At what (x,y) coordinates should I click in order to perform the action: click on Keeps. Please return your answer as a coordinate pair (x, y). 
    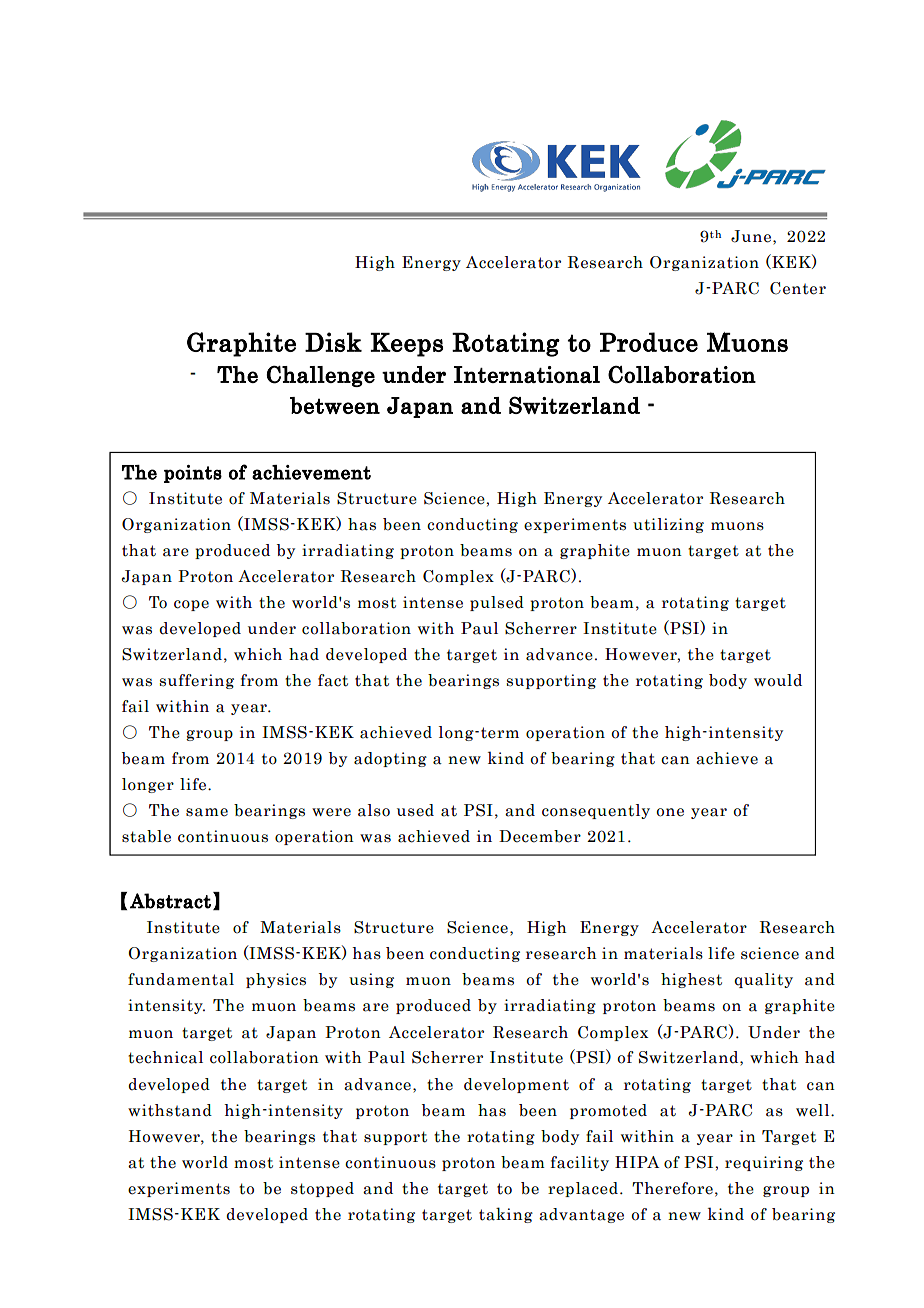
    Looking at the image, I should click on (406, 345).
